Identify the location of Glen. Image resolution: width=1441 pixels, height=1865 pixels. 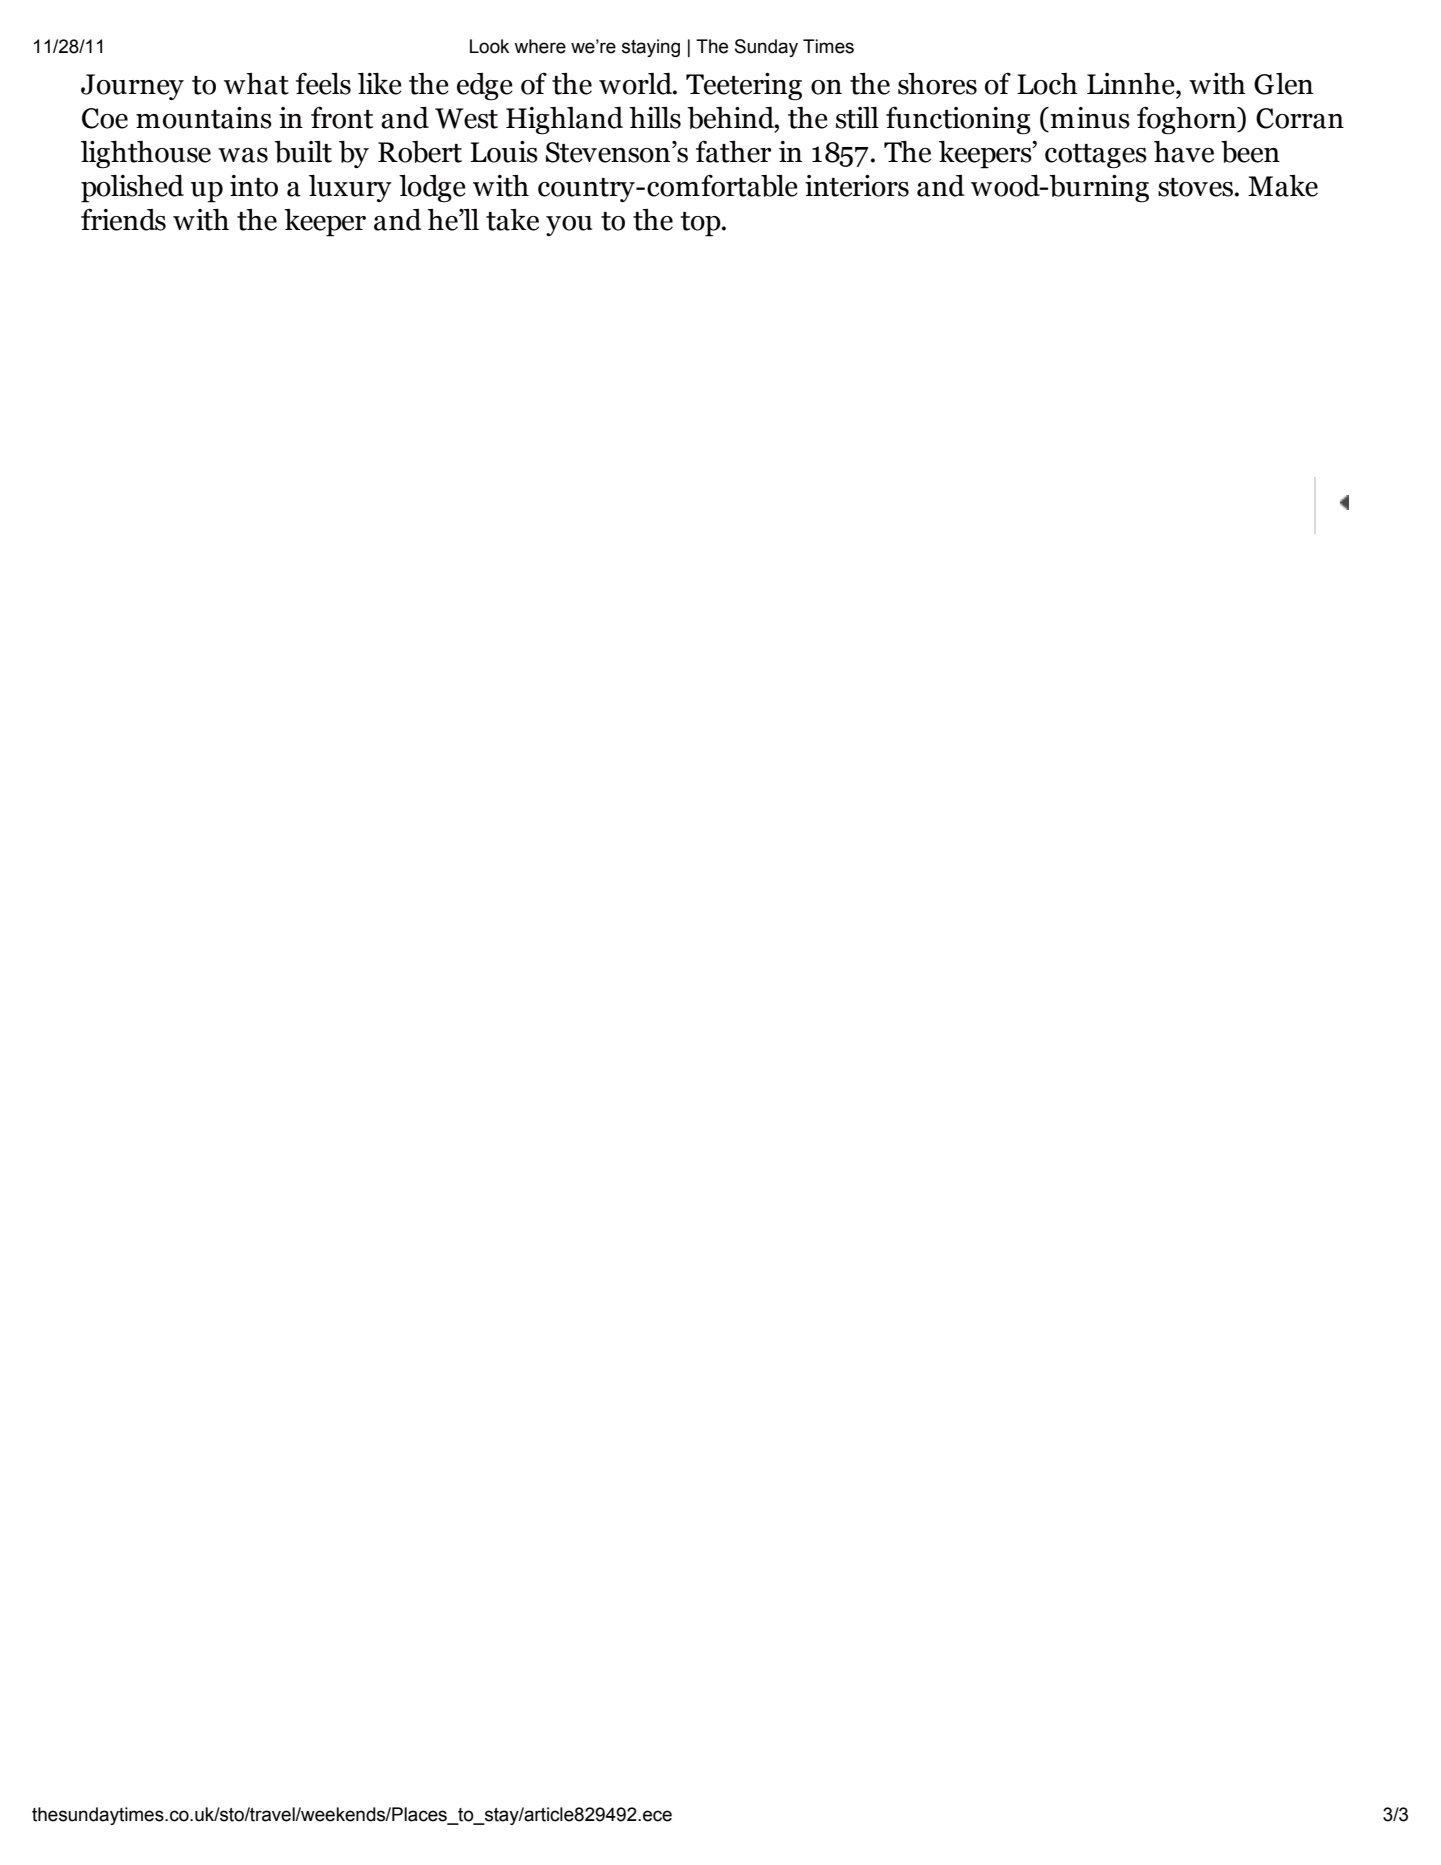
(1283, 84).
